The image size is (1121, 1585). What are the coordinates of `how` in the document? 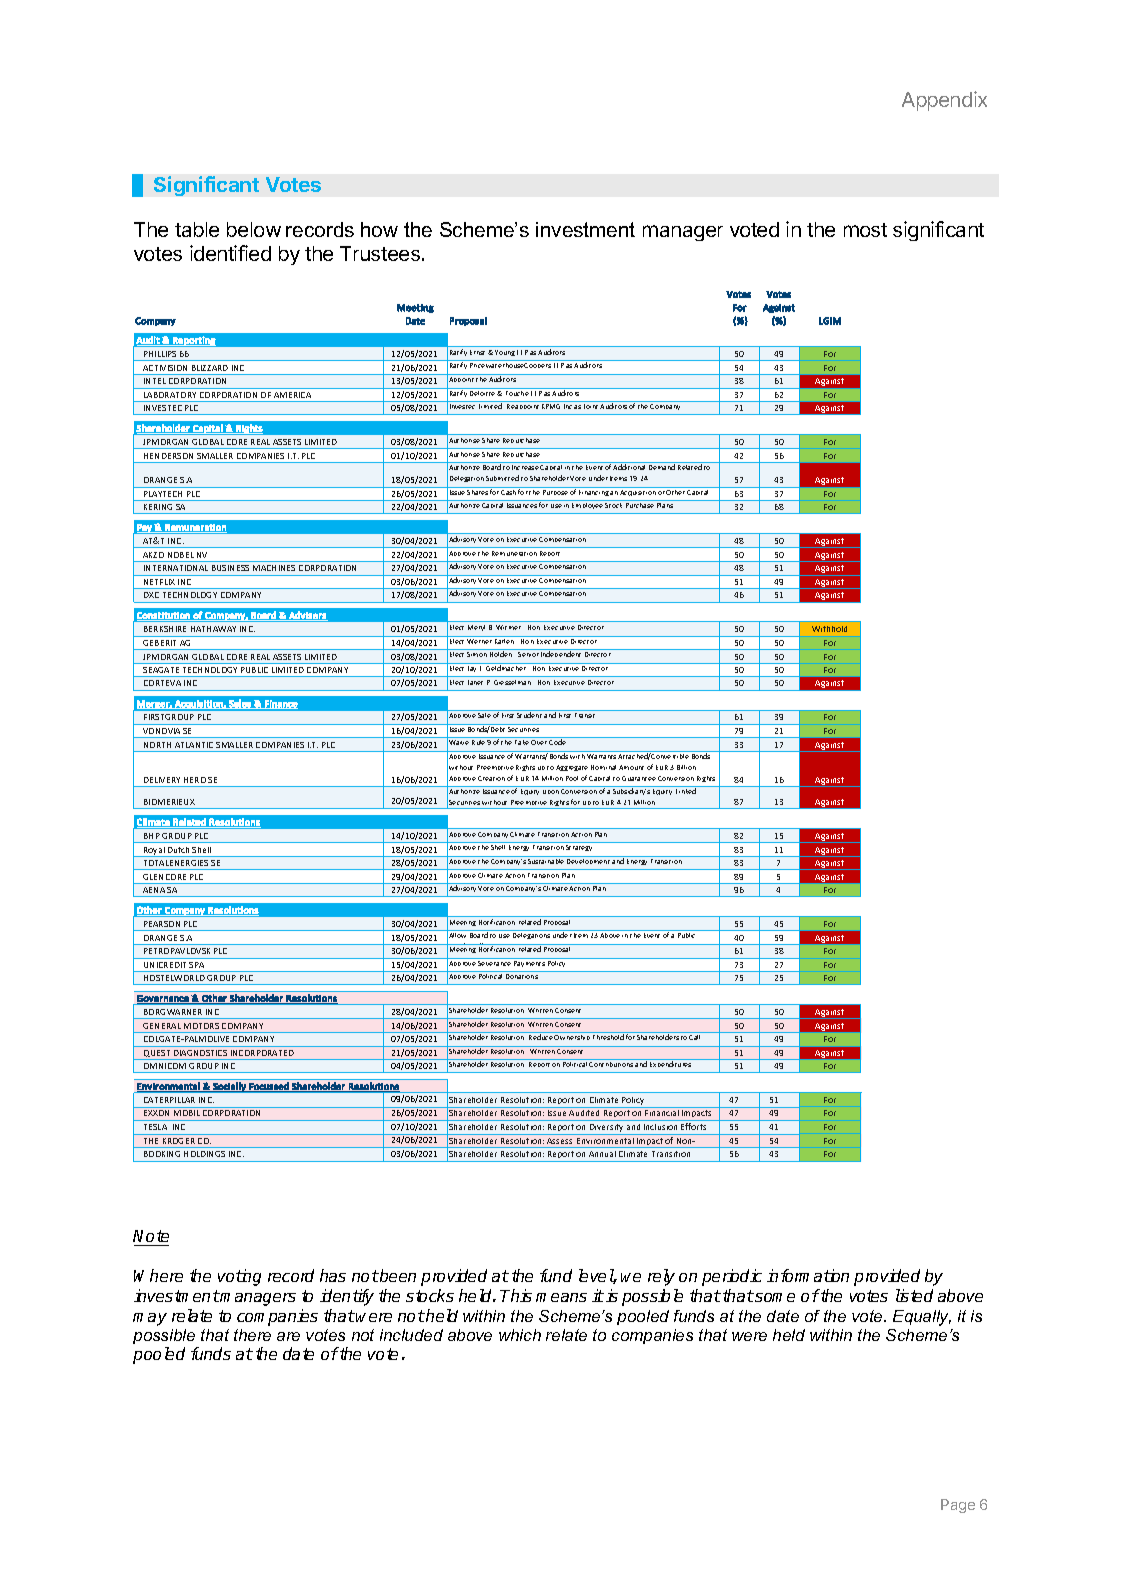 It's located at (379, 229).
